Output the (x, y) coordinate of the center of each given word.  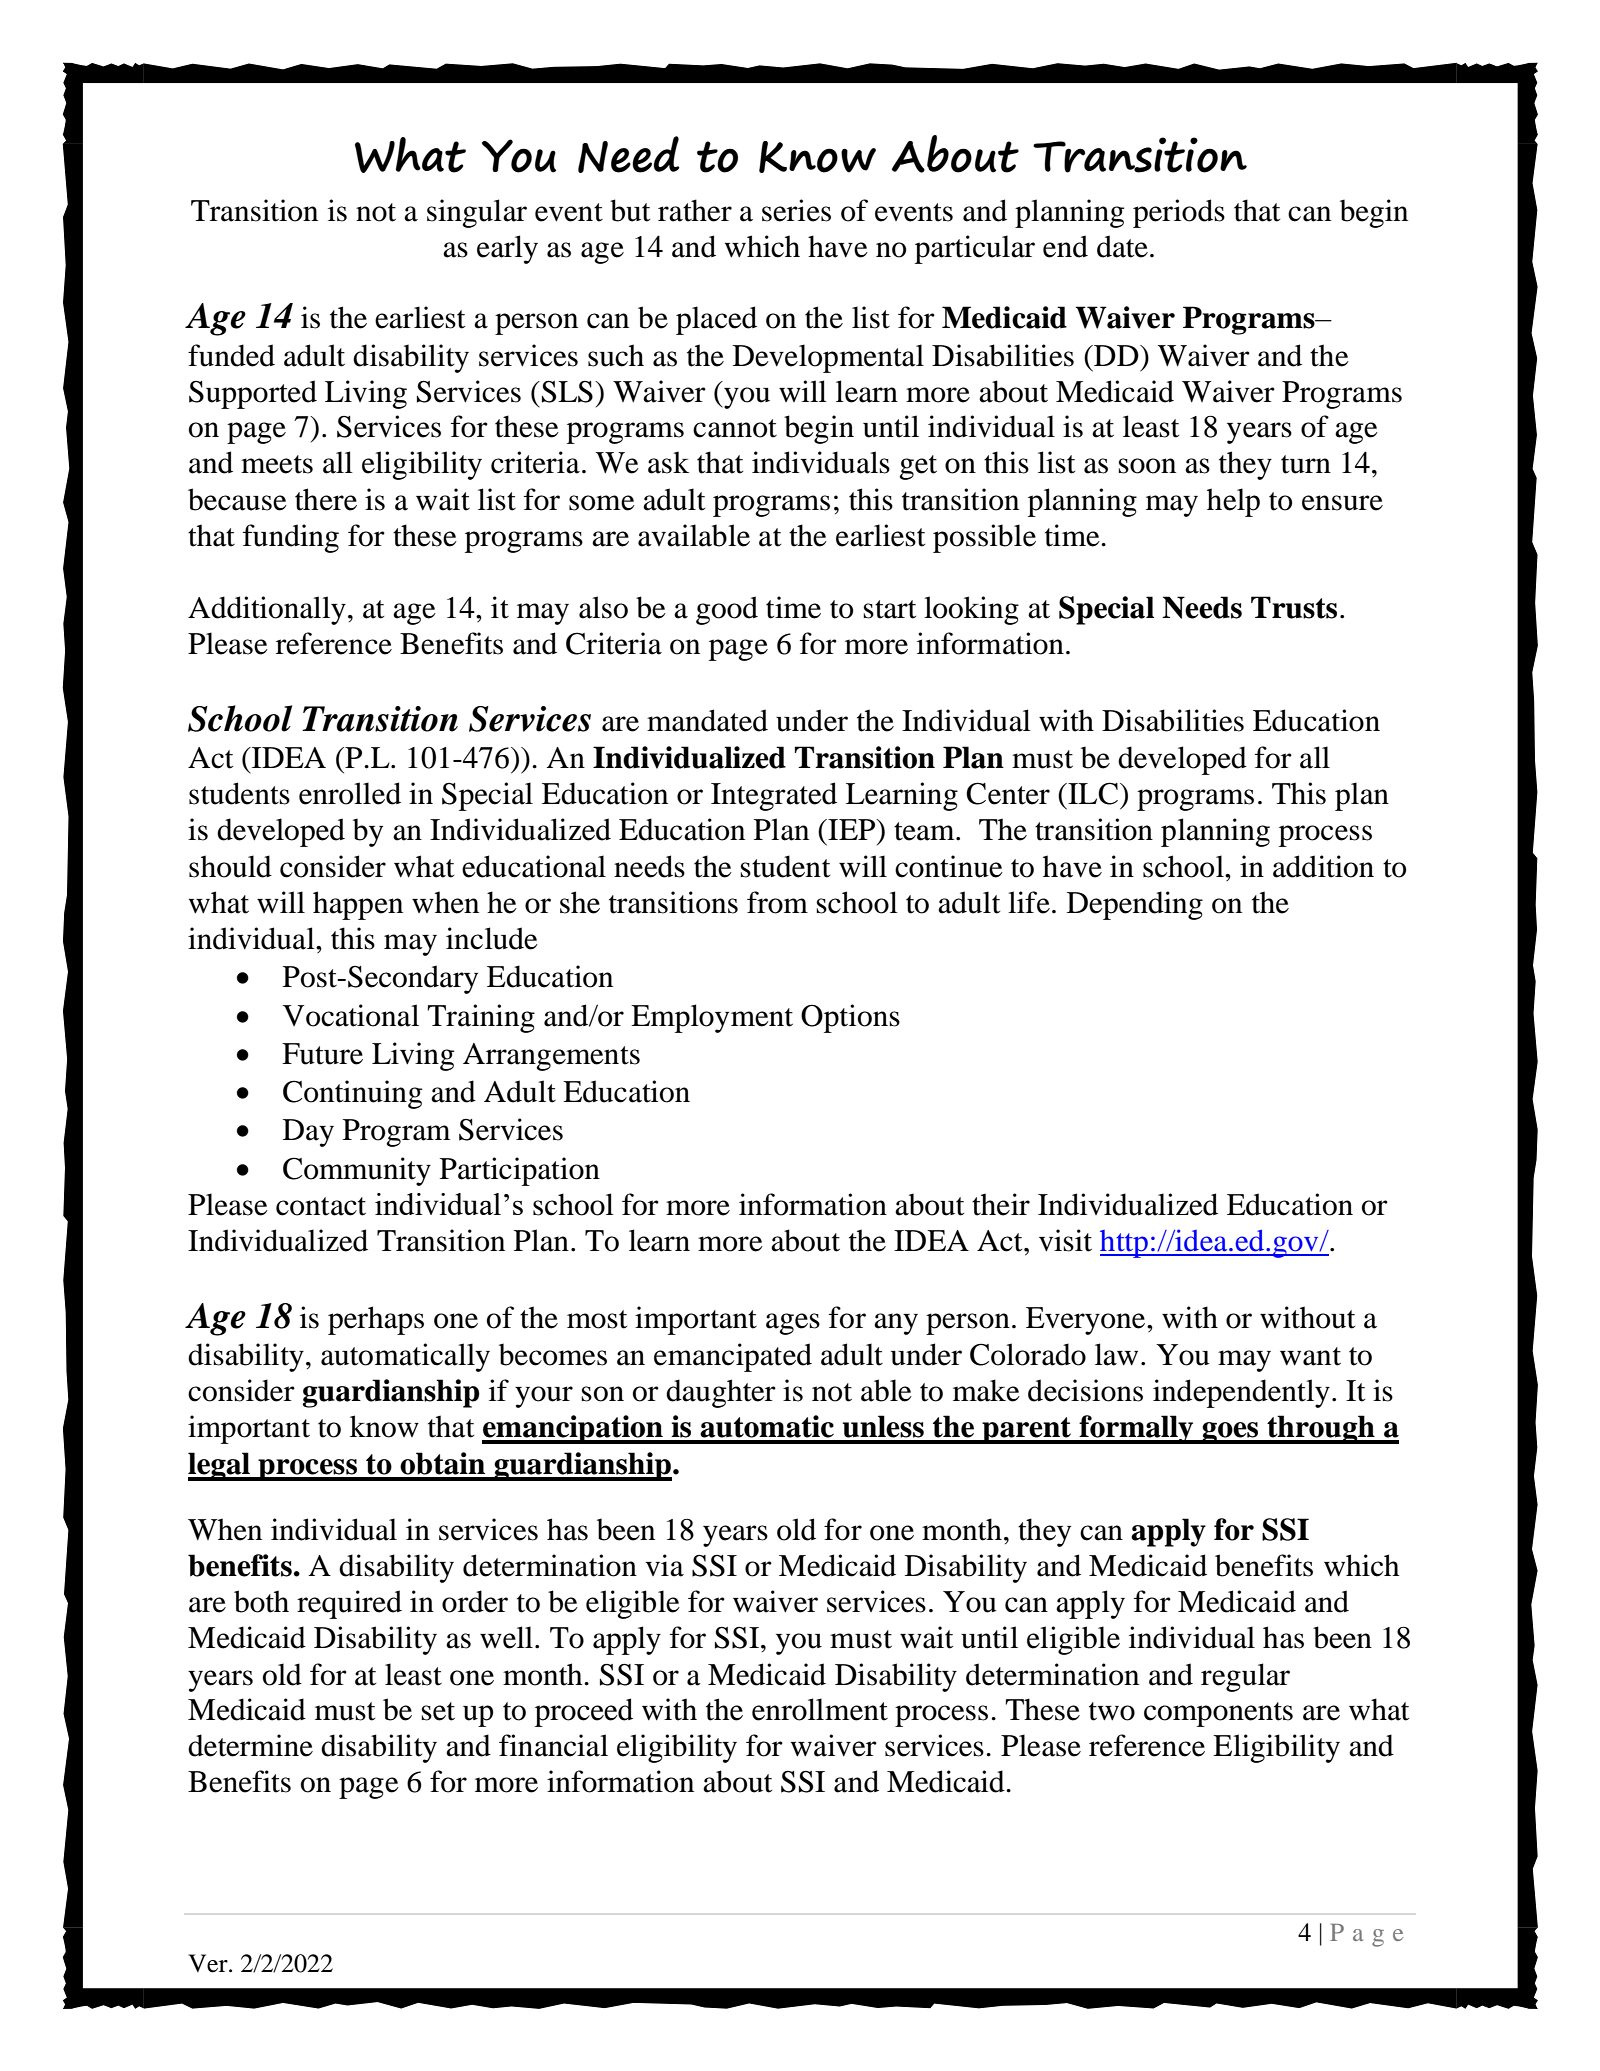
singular (477, 213)
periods (1179, 213)
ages (793, 1324)
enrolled (350, 793)
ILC (1092, 793)
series (796, 210)
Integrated (774, 796)
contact (321, 1206)
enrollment (820, 1709)
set (438, 1711)
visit (1065, 1240)
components (1218, 1714)
